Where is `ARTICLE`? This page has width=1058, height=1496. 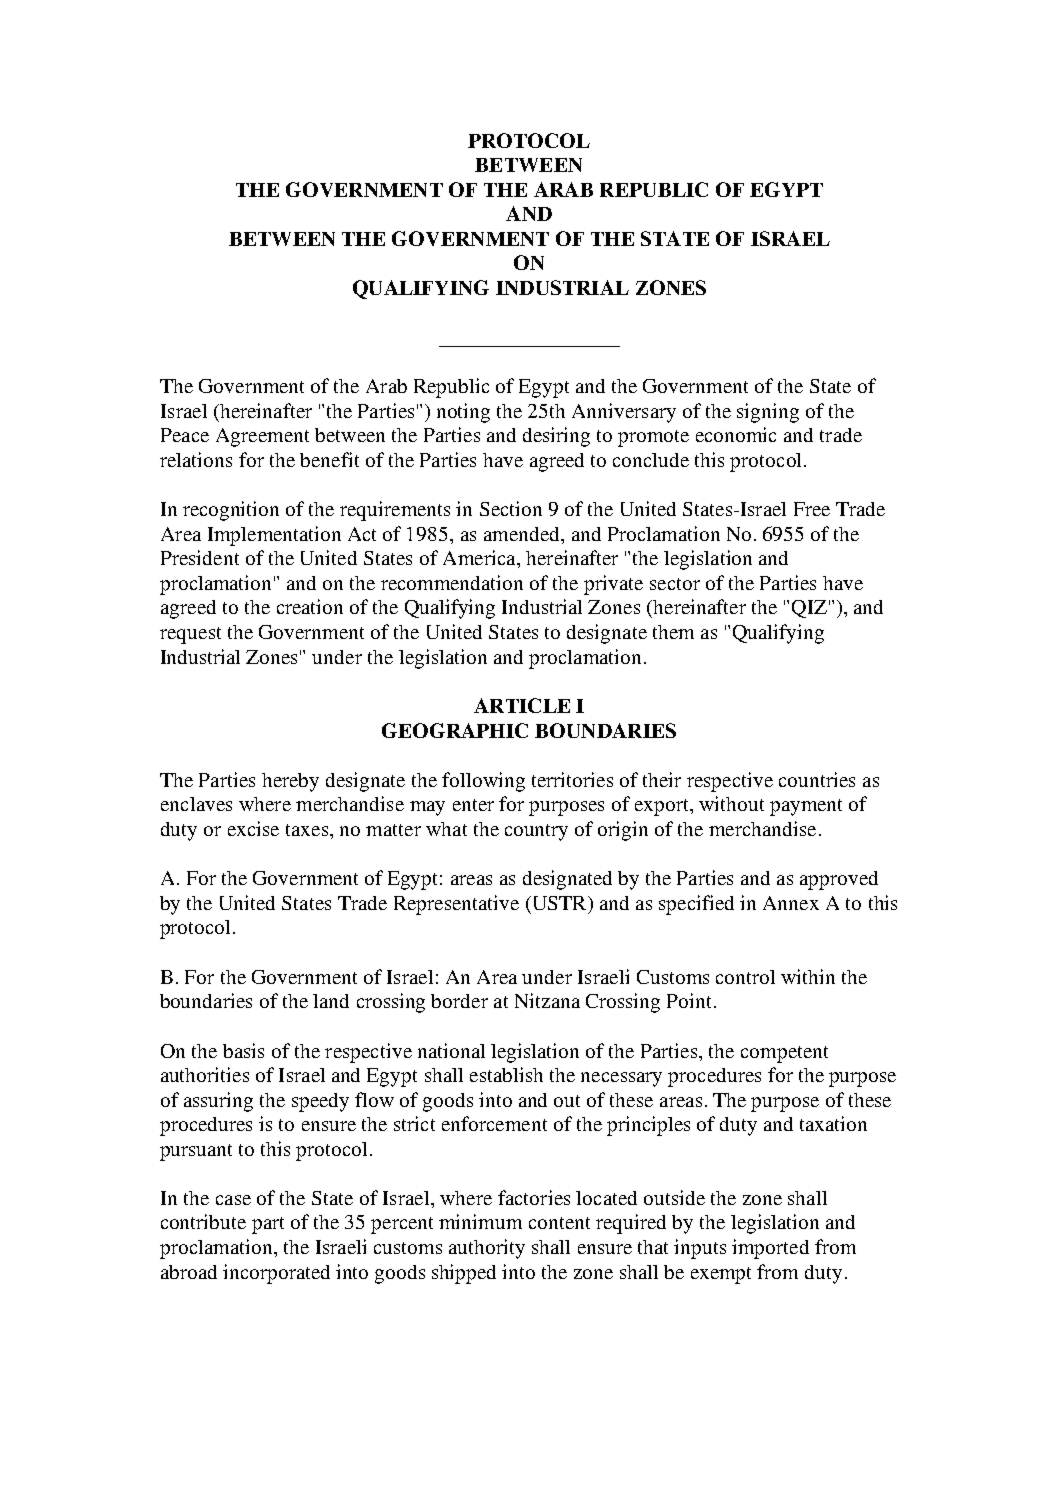
ARTICLE is located at coordinates (522, 705).
